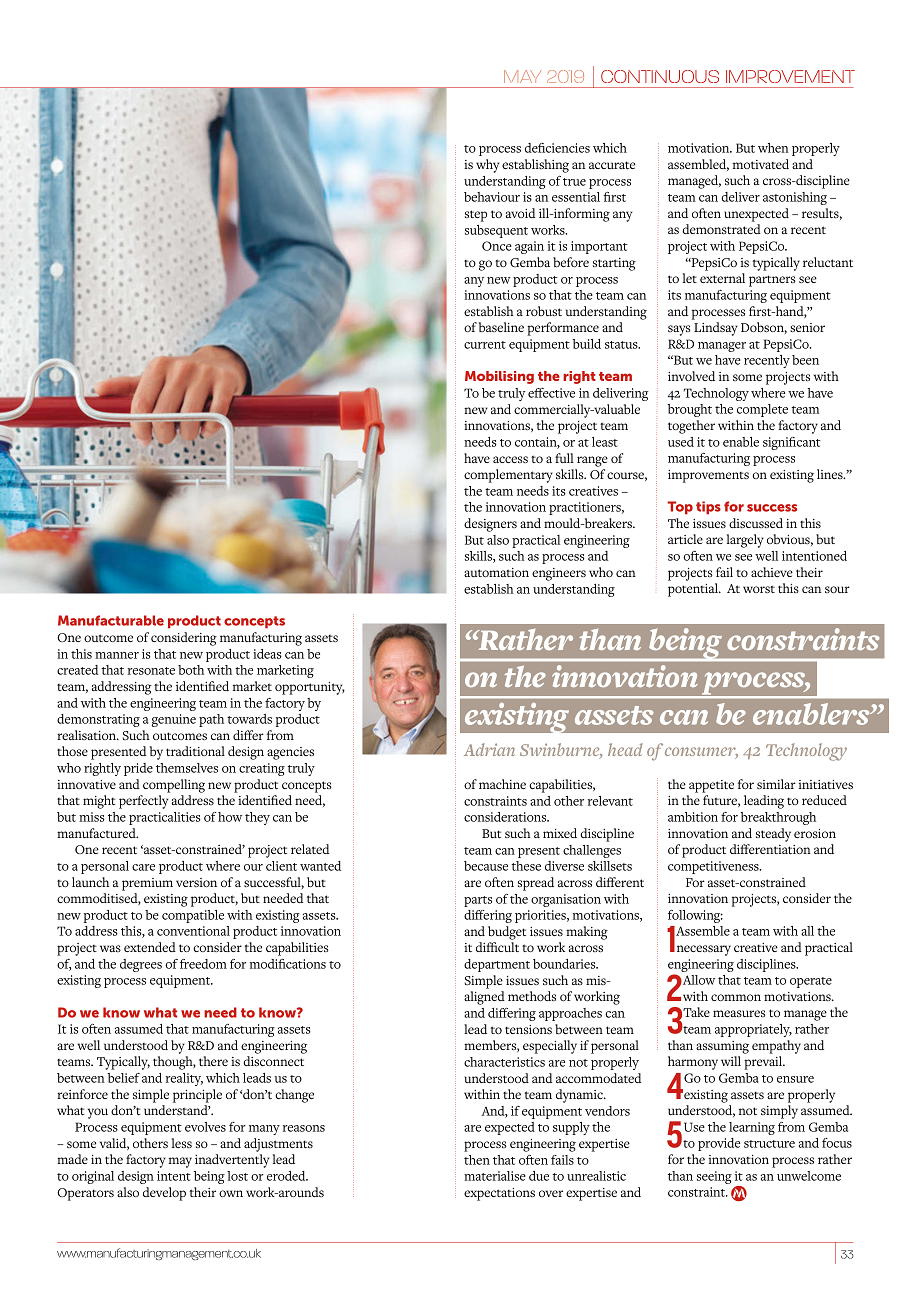 The height and width of the screenshot is (1308, 924). What do you see at coordinates (769, 1144) in the screenshot?
I see `structure` at bounding box center [769, 1144].
